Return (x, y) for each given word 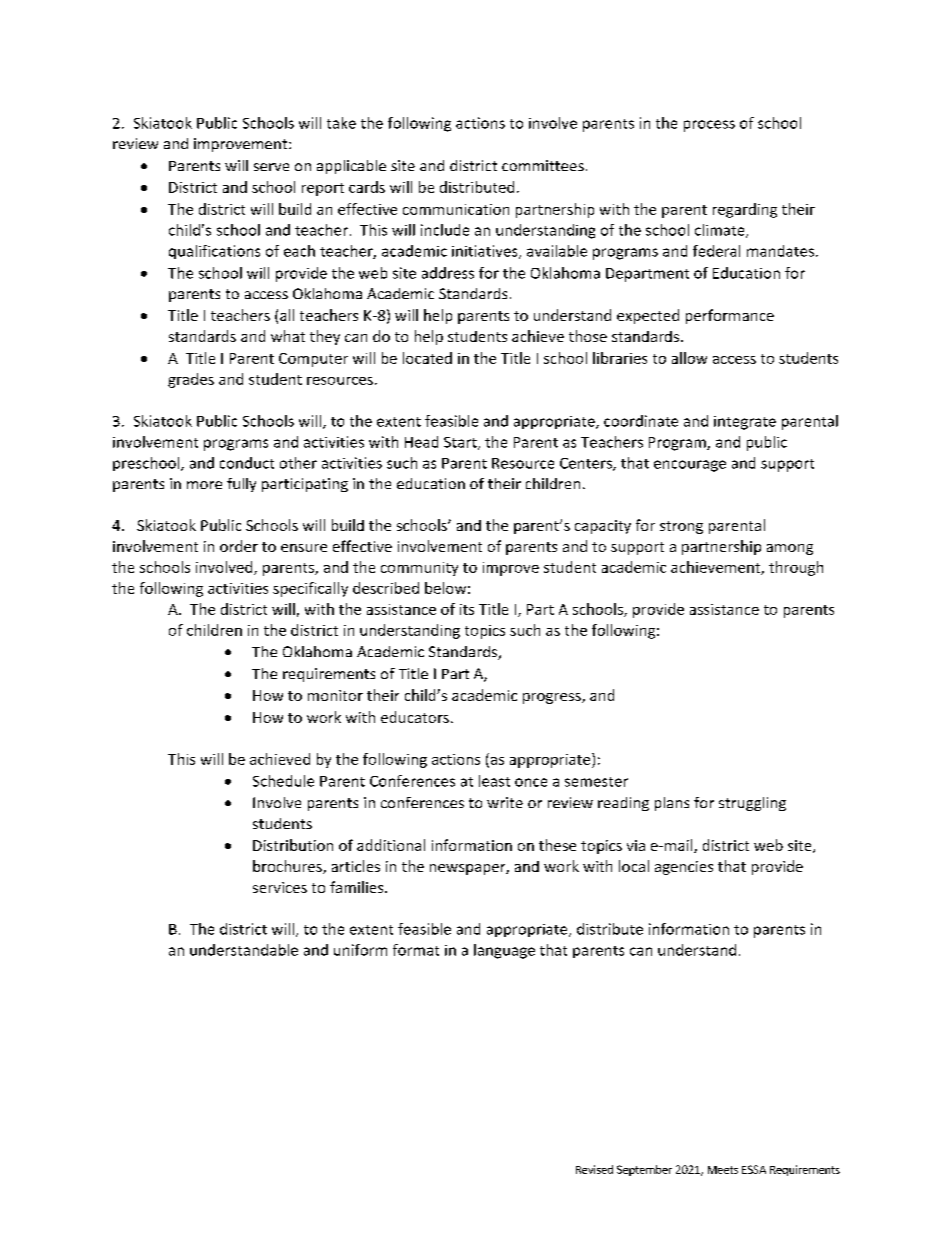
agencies (684, 868)
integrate (745, 423)
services (280, 887)
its (467, 609)
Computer (313, 360)
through (796, 568)
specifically (310, 589)
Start (461, 443)
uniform (360, 950)
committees (543, 165)
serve (271, 167)
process (709, 126)
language (504, 951)
